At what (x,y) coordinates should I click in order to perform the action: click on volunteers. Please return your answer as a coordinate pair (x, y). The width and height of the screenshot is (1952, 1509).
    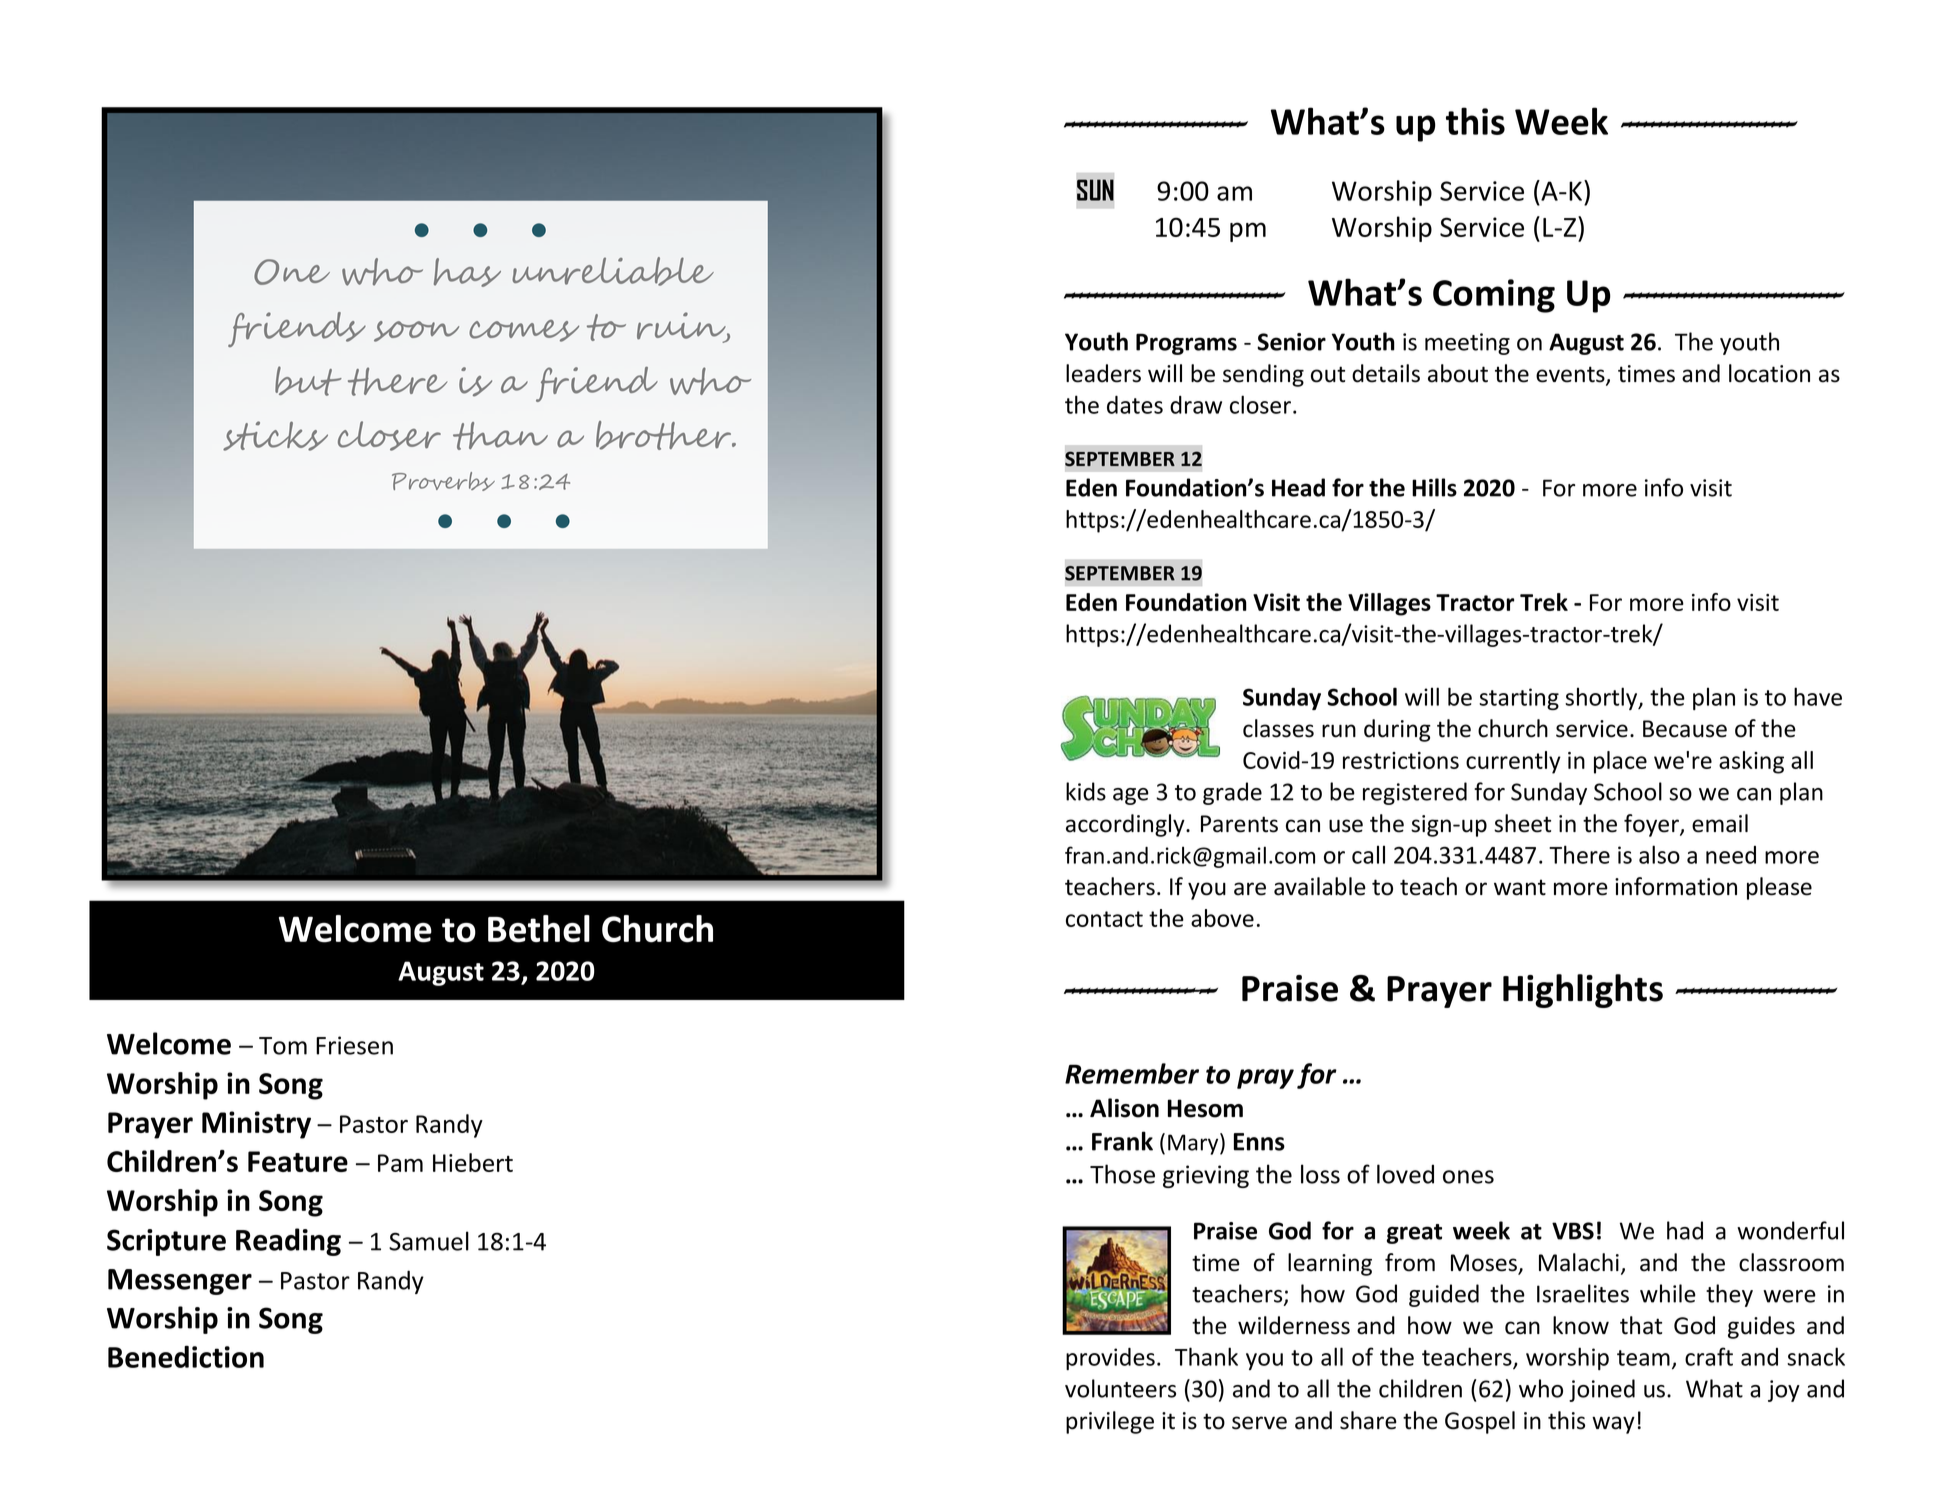
    Looking at the image, I should click on (1120, 1388).
